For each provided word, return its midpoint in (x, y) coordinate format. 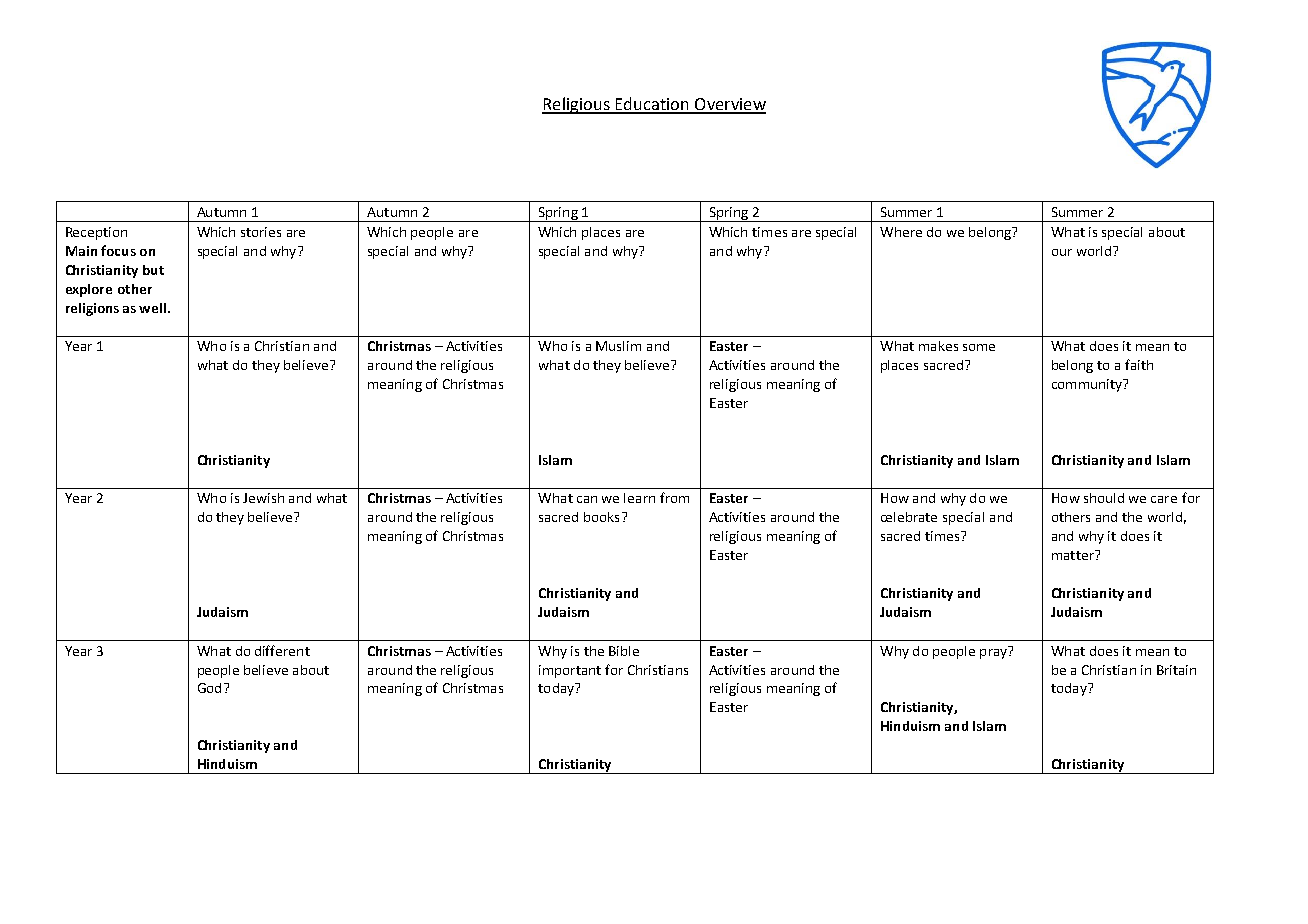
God (209, 688)
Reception (96, 233)
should (1104, 498)
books (601, 517)
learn (639, 498)
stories (261, 232)
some (979, 347)
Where (901, 232)
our (1062, 252)
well (154, 308)
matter (1074, 555)
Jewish (263, 498)
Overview (729, 105)
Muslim (618, 346)
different (282, 650)
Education (652, 105)
